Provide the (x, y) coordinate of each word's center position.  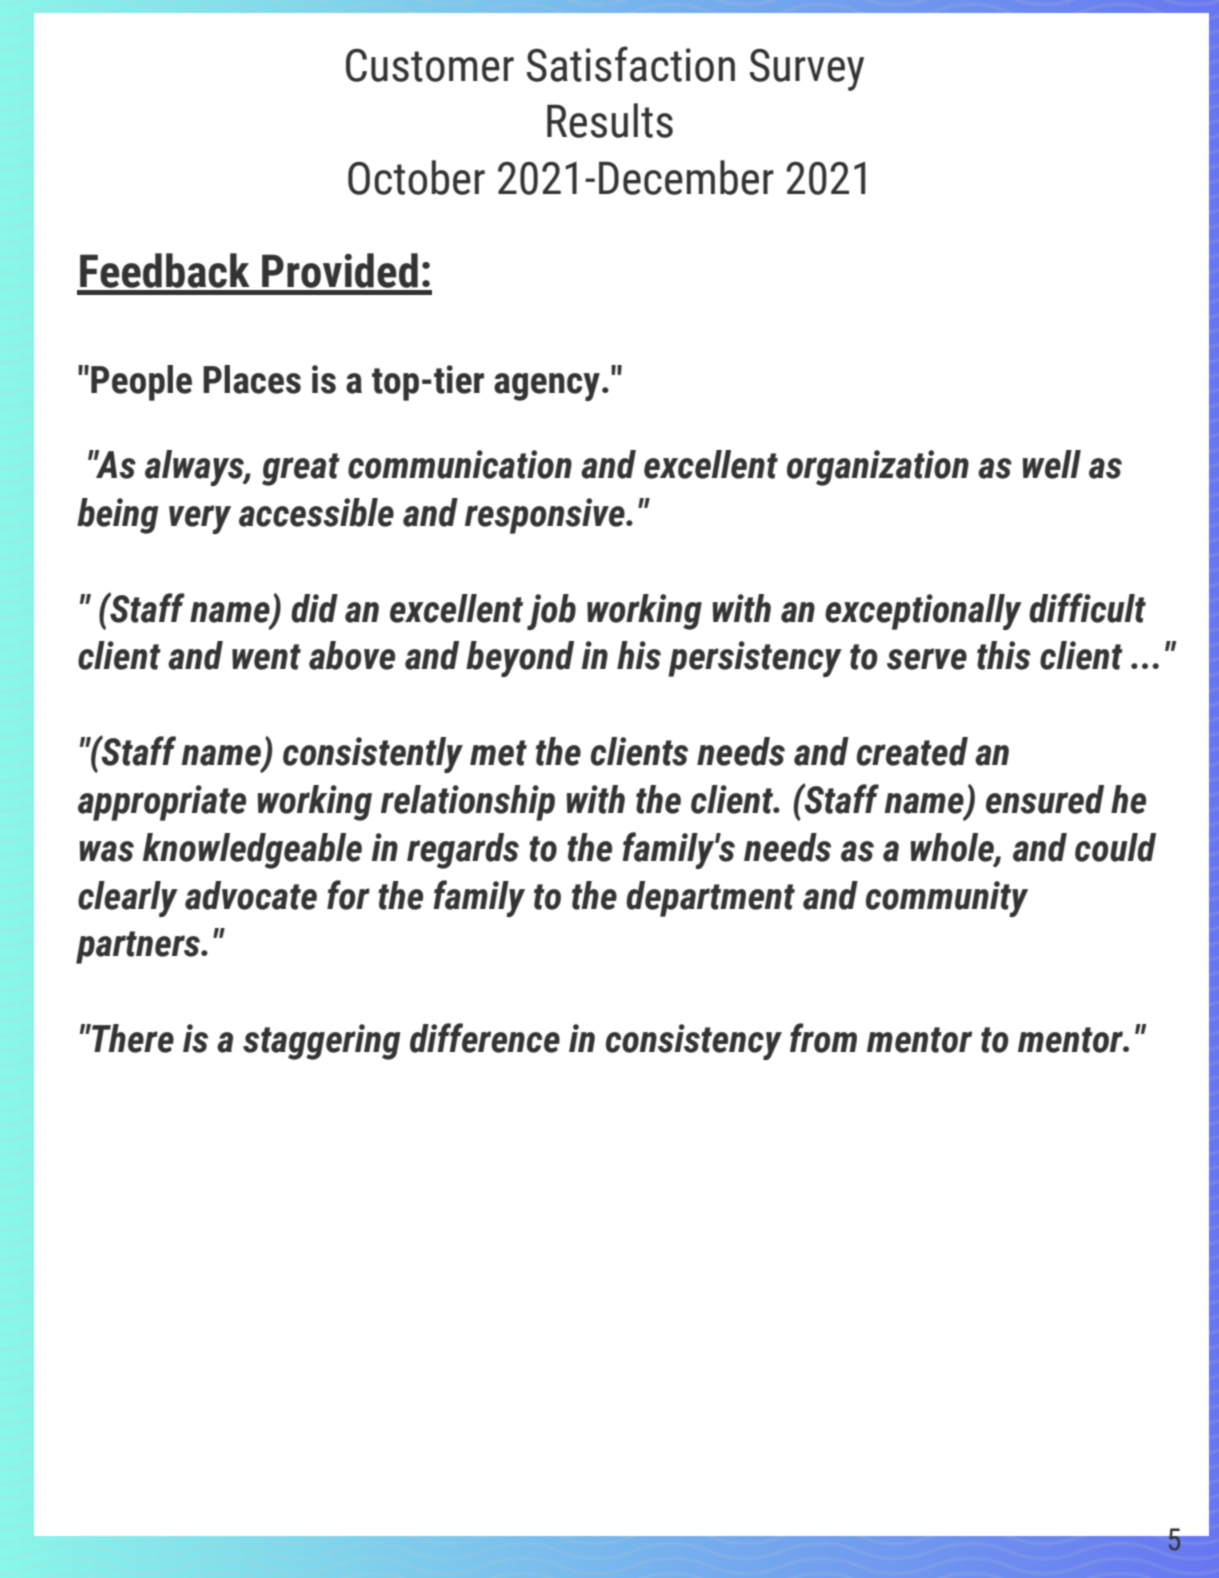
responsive (546, 516)
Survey (807, 70)
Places (252, 379)
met (498, 753)
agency (547, 387)
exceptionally (923, 612)
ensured (1045, 799)
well (1052, 464)
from (823, 1038)
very (200, 519)
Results (610, 120)
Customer (430, 65)
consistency (694, 1042)
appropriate (162, 803)
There (132, 1038)
